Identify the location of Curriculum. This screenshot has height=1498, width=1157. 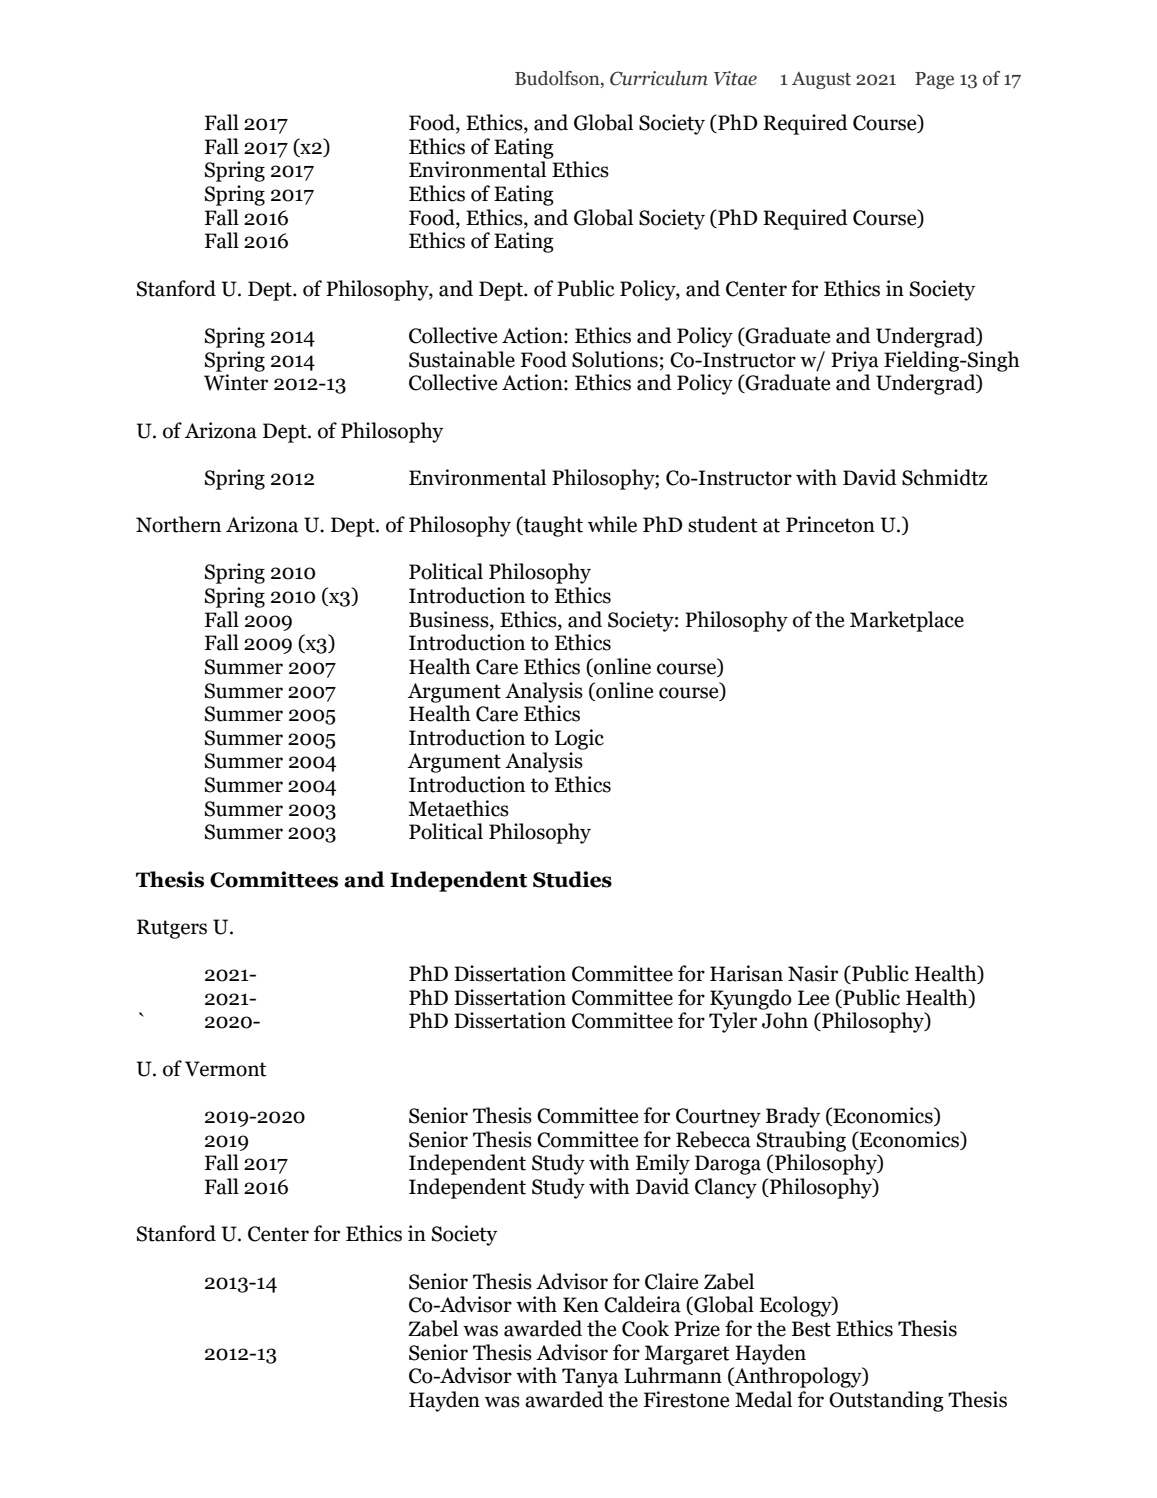
(659, 78).
